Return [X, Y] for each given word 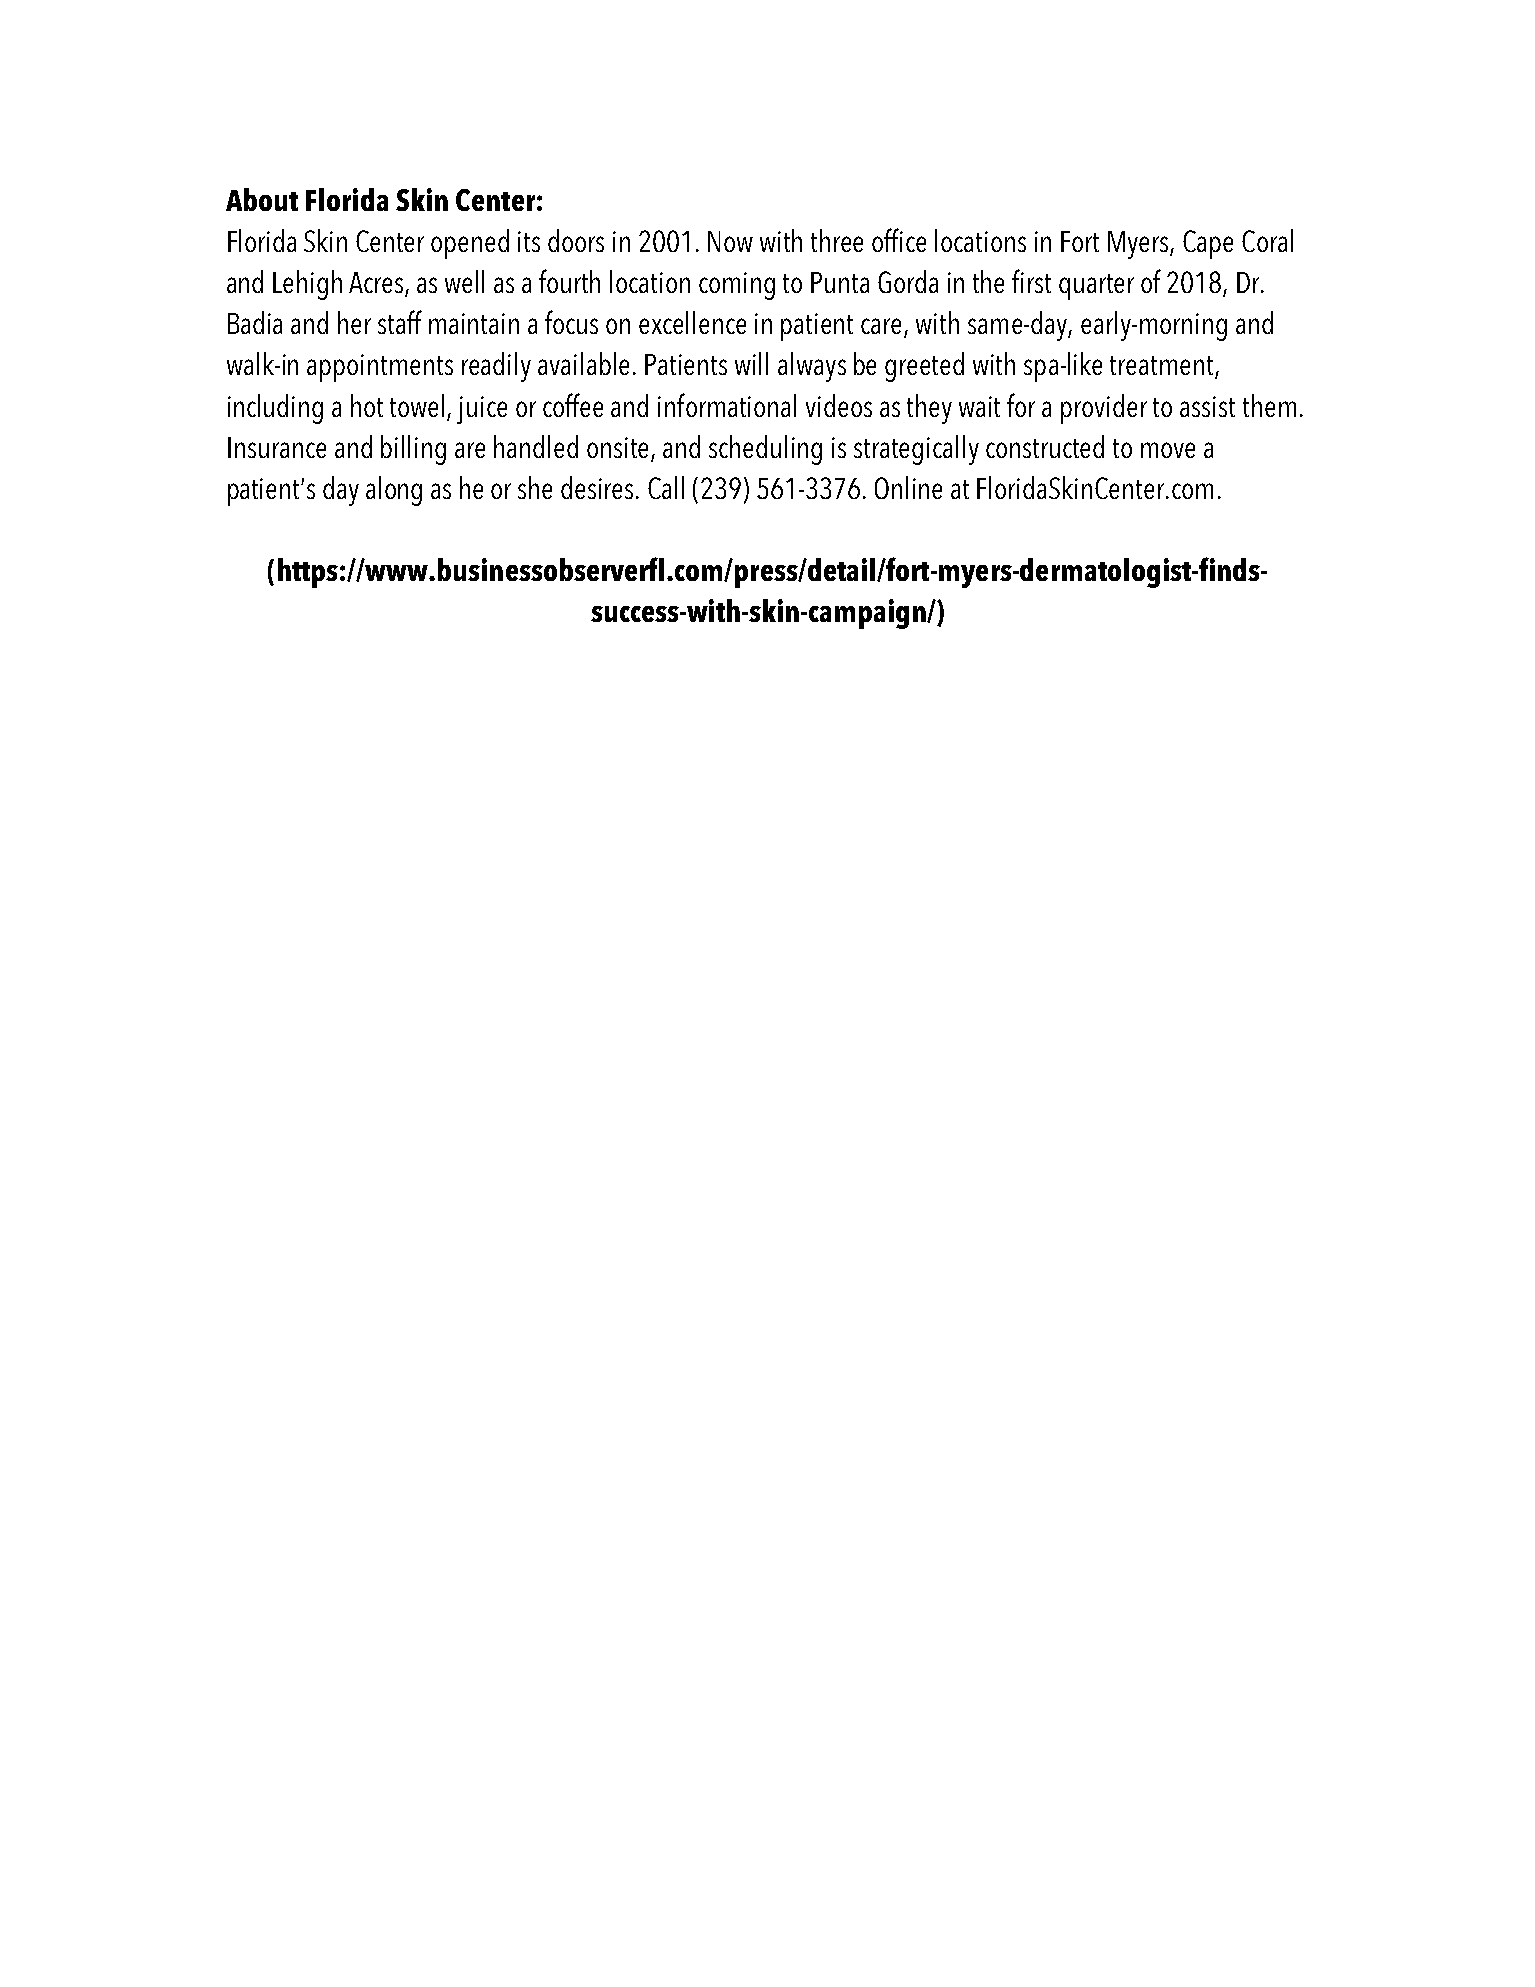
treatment [1163, 367]
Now [730, 241]
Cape [1208, 244]
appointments [380, 368]
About [262, 199]
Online [908, 487]
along [394, 491]
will [751, 363]
